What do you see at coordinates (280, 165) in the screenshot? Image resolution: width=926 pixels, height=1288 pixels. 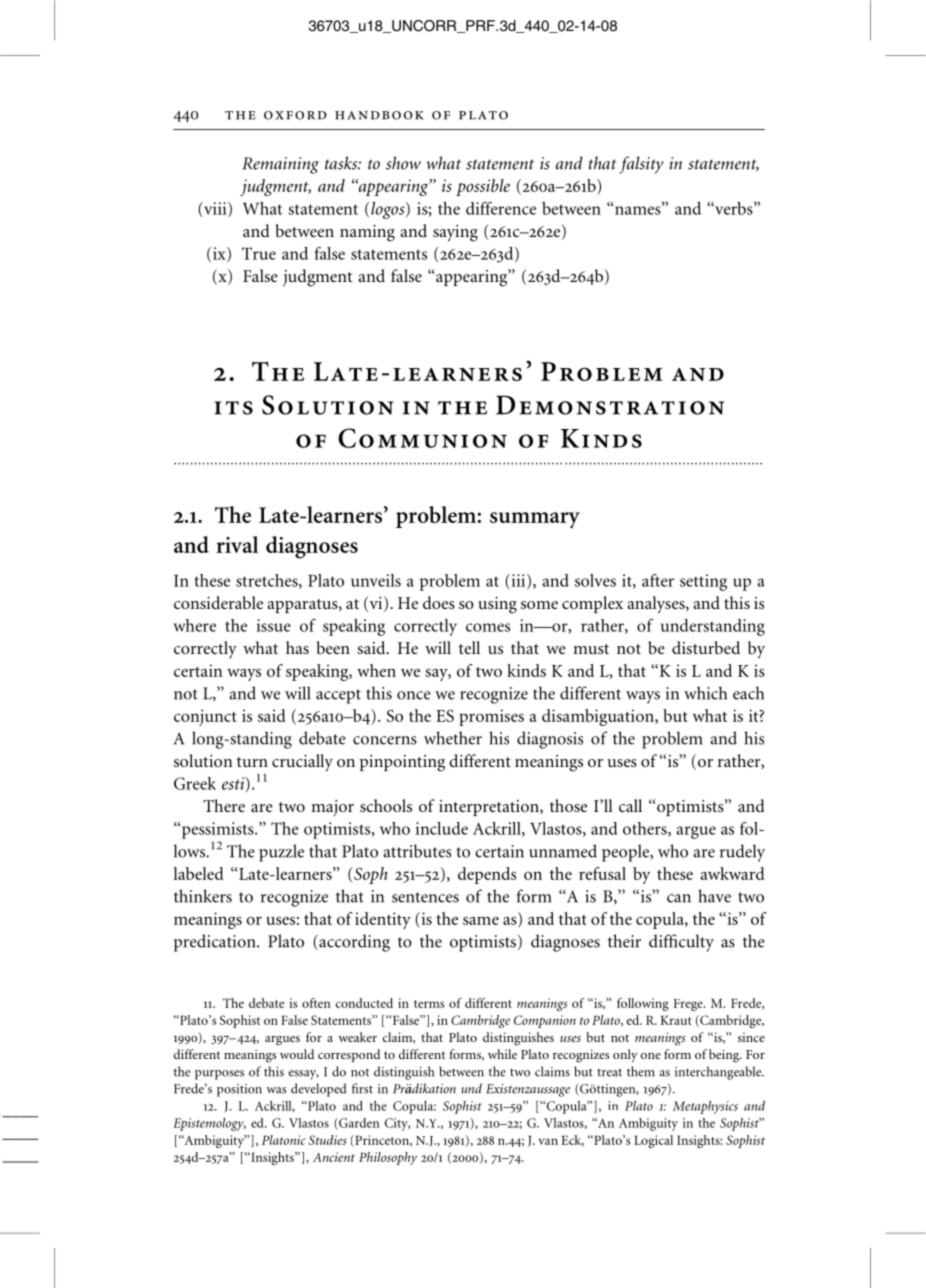 I see `Remaining` at bounding box center [280, 165].
